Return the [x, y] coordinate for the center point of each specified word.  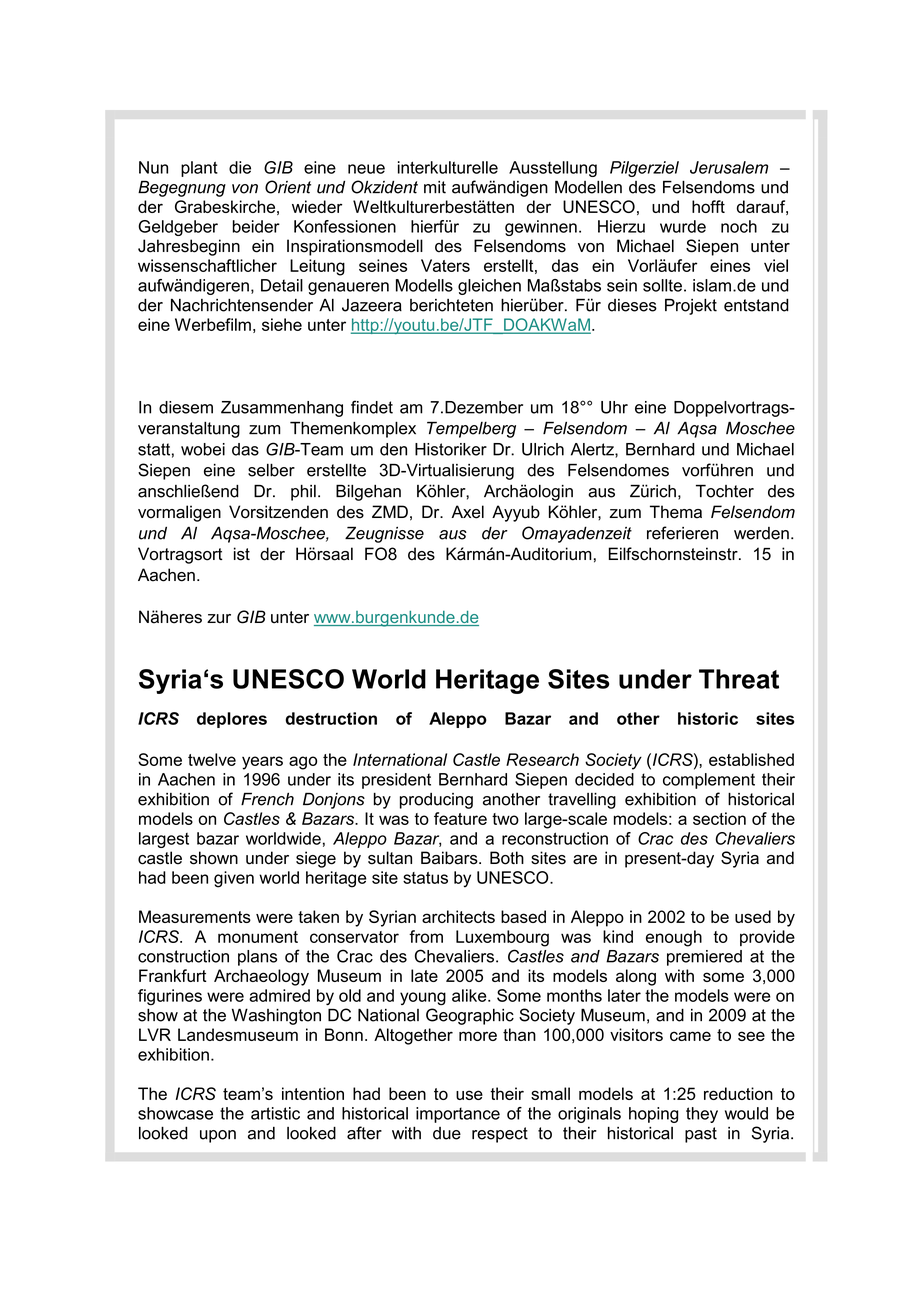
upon [218, 1136]
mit [435, 187]
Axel [468, 512]
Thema [676, 512]
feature [460, 818]
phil [303, 493]
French [267, 799]
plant [199, 169]
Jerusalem [729, 167]
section [719, 818]
